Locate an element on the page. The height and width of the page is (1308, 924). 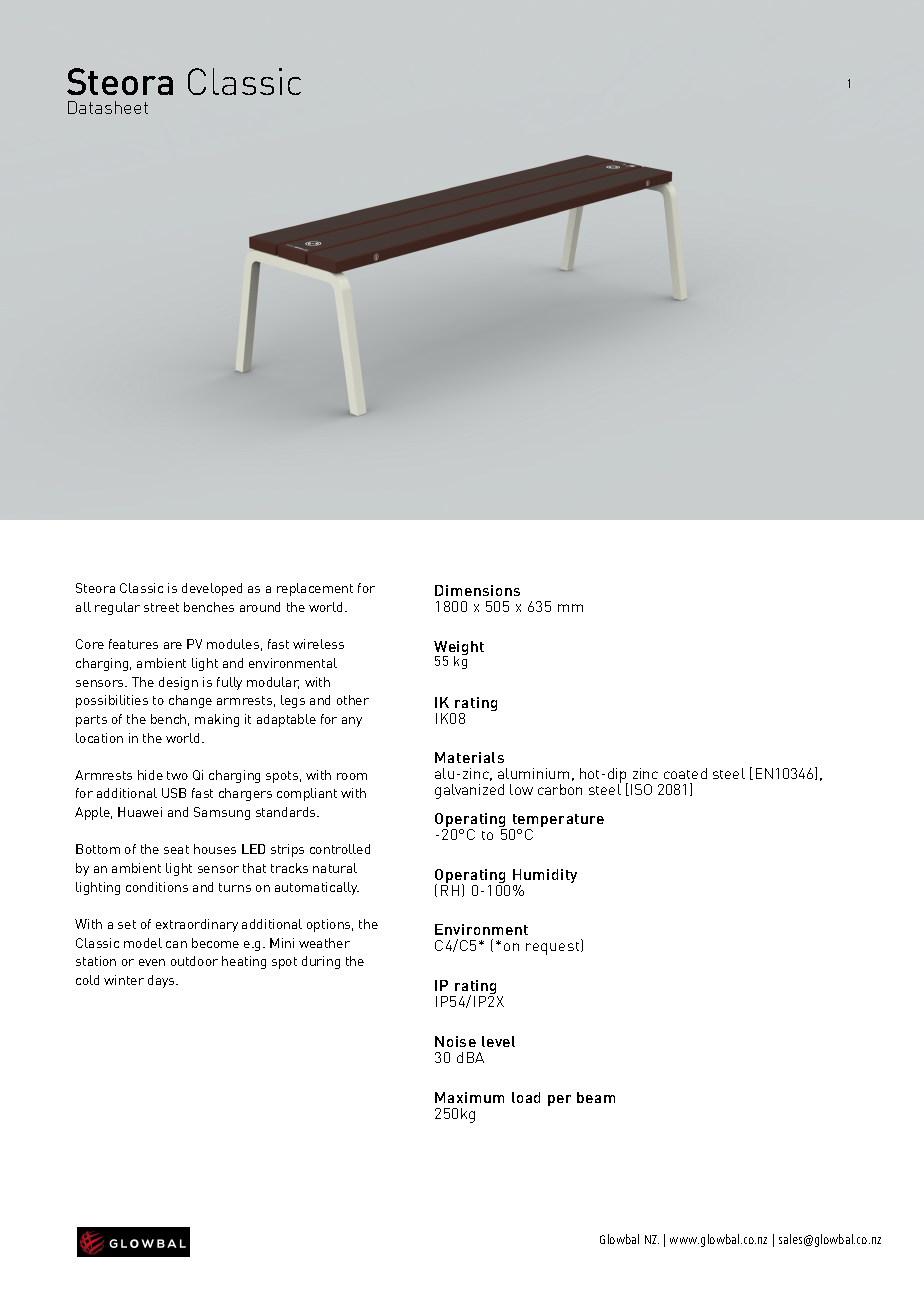
Weight is located at coordinates (459, 649).
